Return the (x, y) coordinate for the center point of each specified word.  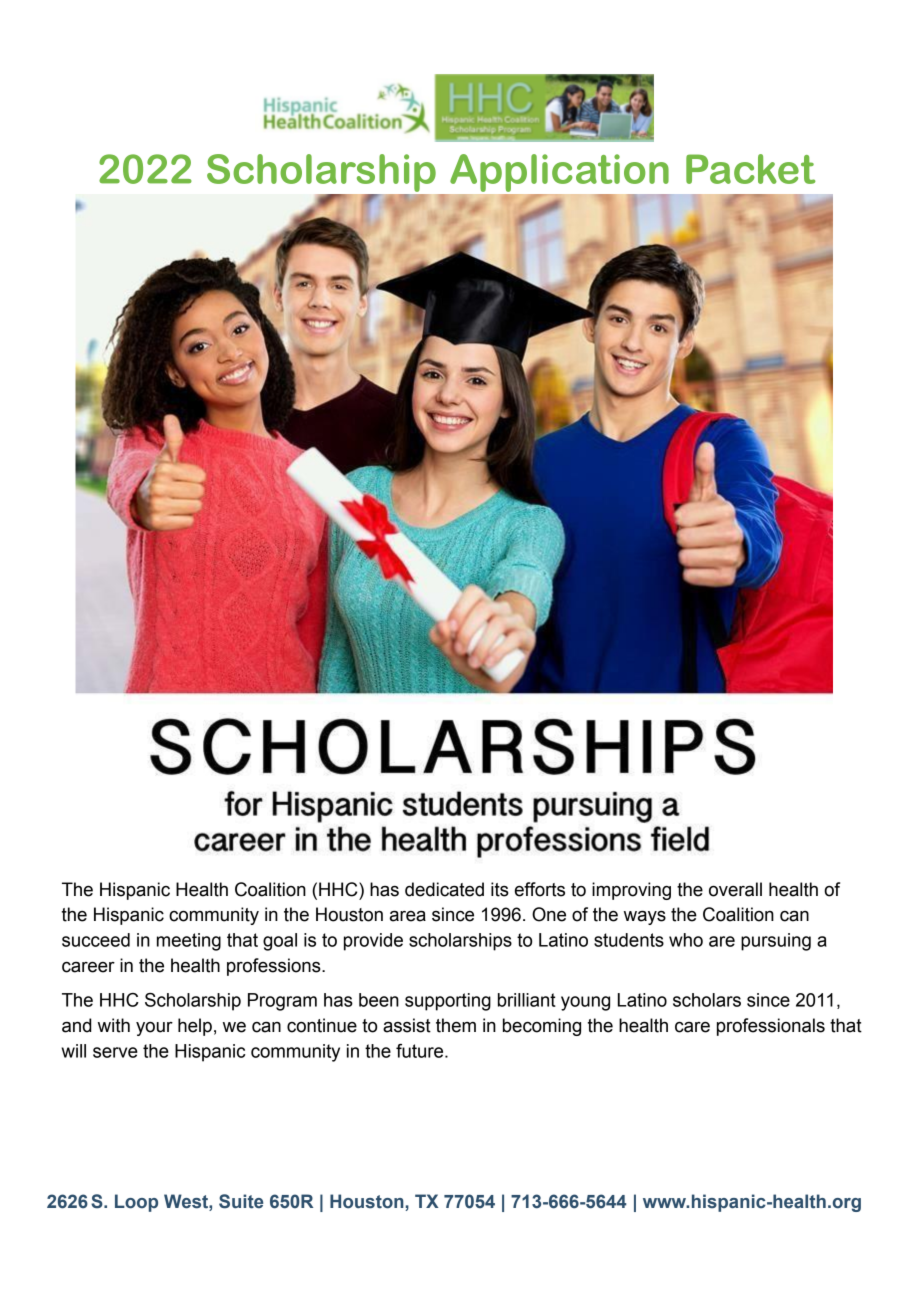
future (421, 1051)
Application (559, 173)
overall (735, 889)
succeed (96, 940)
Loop (136, 1203)
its (500, 889)
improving (631, 891)
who (686, 940)
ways (645, 917)
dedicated (444, 889)
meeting (189, 942)
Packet (751, 169)
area (408, 916)
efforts (540, 889)
